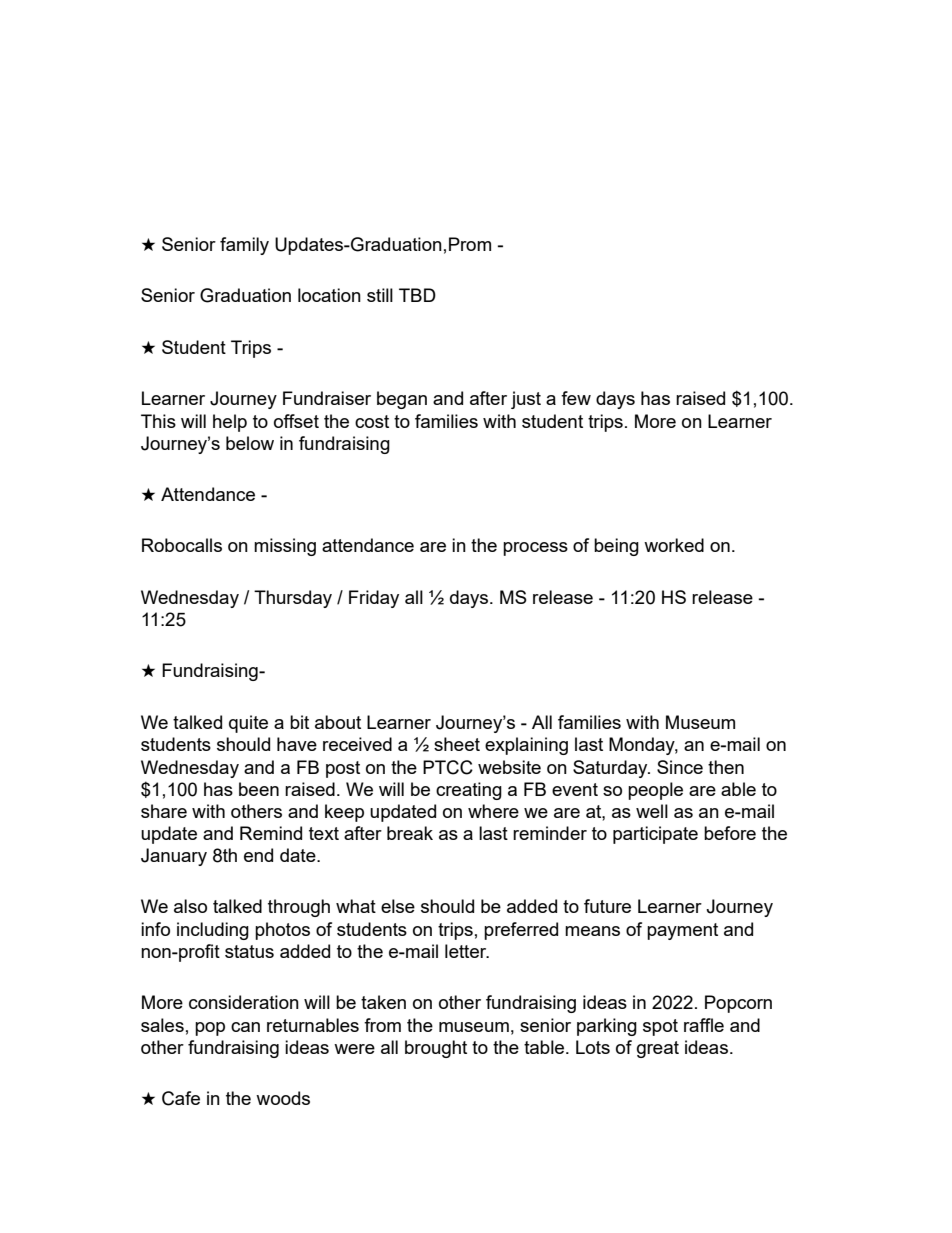  I want to click on few, so click(576, 398).
